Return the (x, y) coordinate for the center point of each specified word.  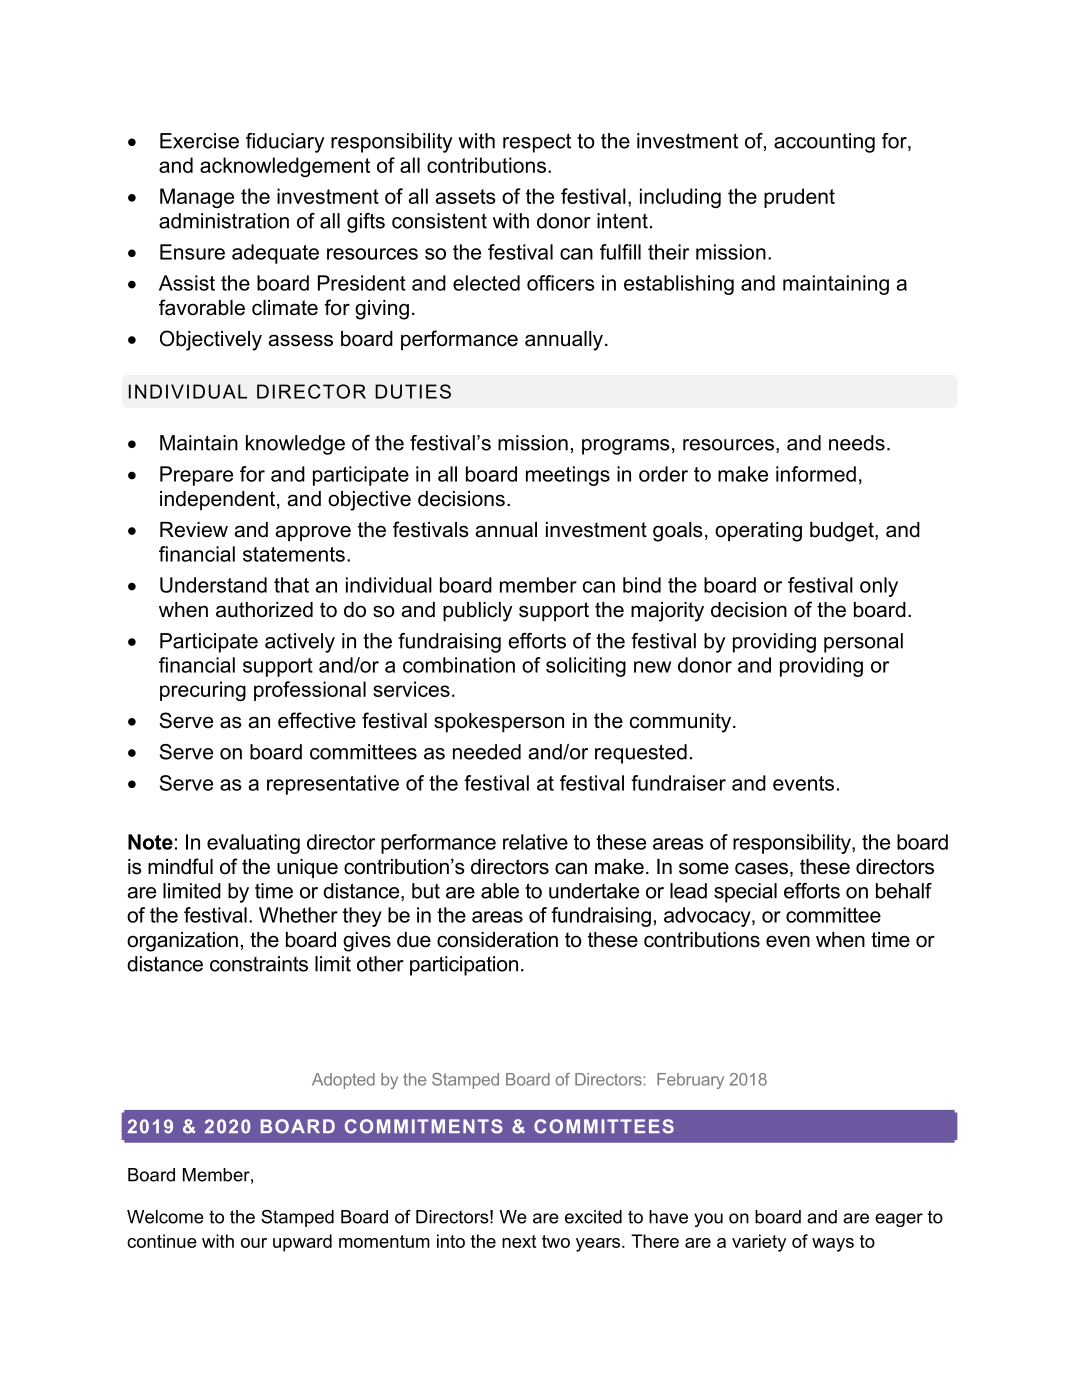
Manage (197, 198)
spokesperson (499, 723)
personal (863, 643)
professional (310, 691)
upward (302, 1243)
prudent (799, 198)
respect (537, 143)
